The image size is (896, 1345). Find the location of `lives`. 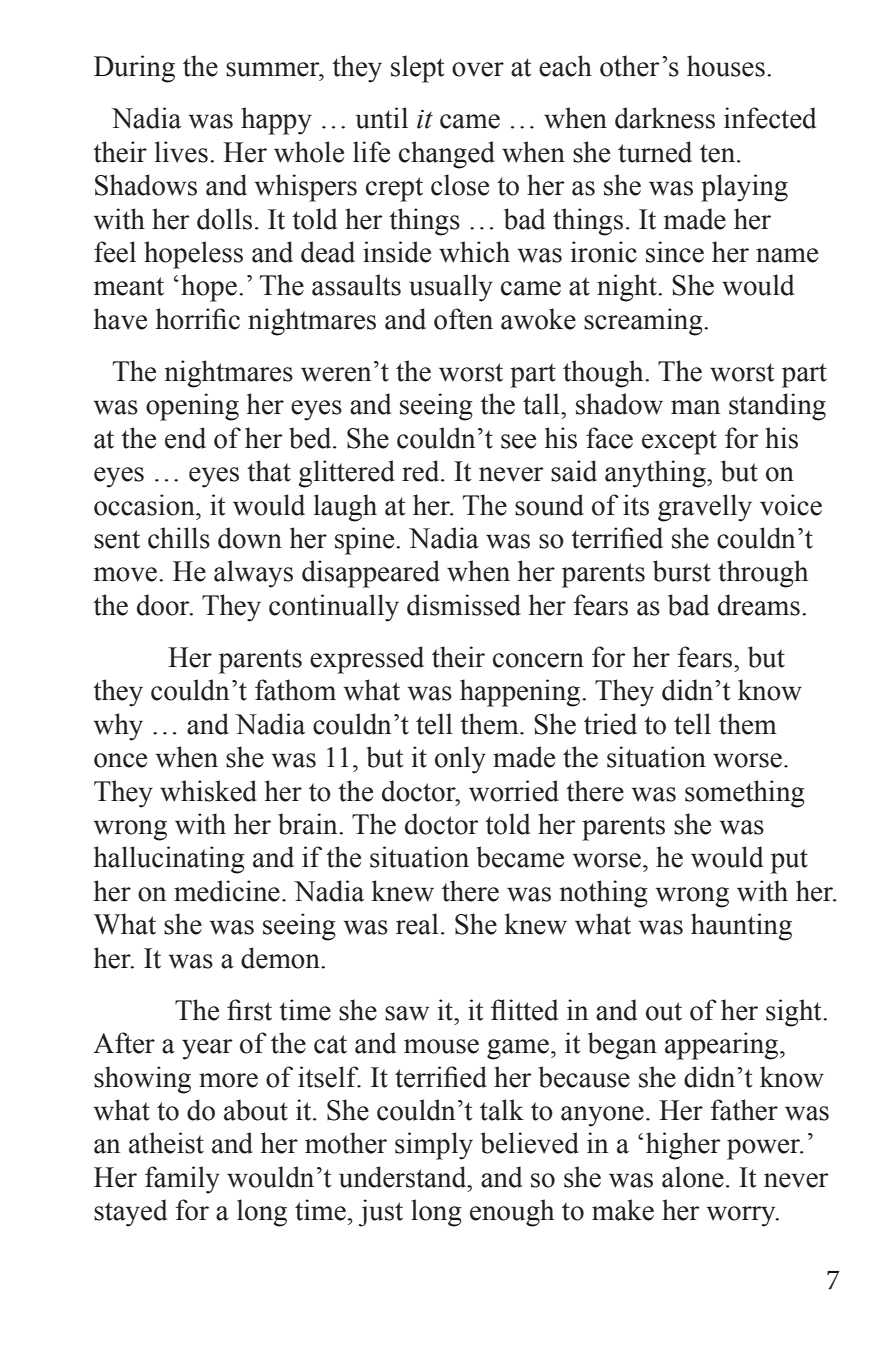

lives is located at coordinates (181, 152).
